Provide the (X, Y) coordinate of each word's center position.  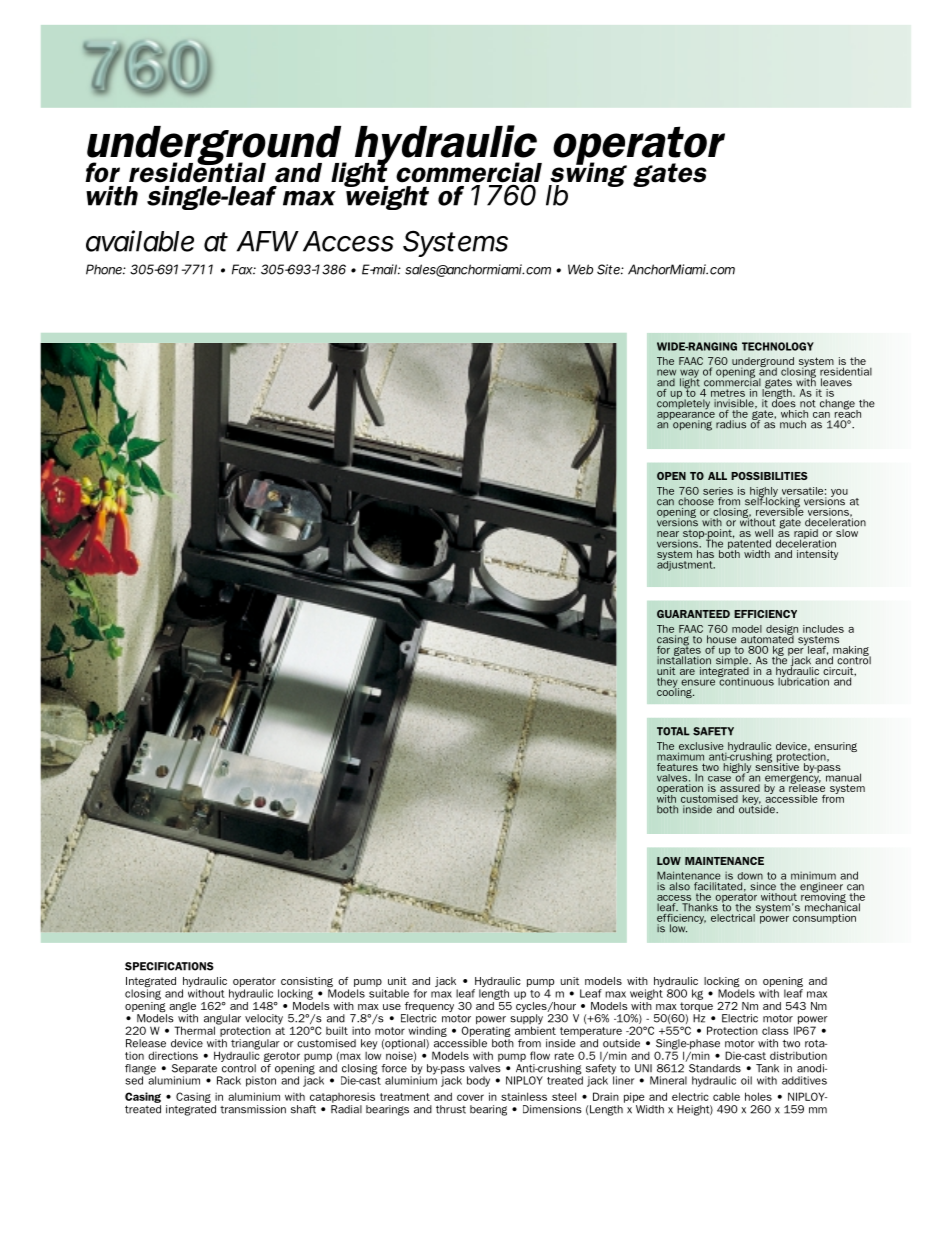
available (140, 241)
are (687, 672)
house (721, 639)
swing (587, 174)
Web (580, 269)
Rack (229, 1080)
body (478, 1081)
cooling (675, 692)
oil (746, 1080)
